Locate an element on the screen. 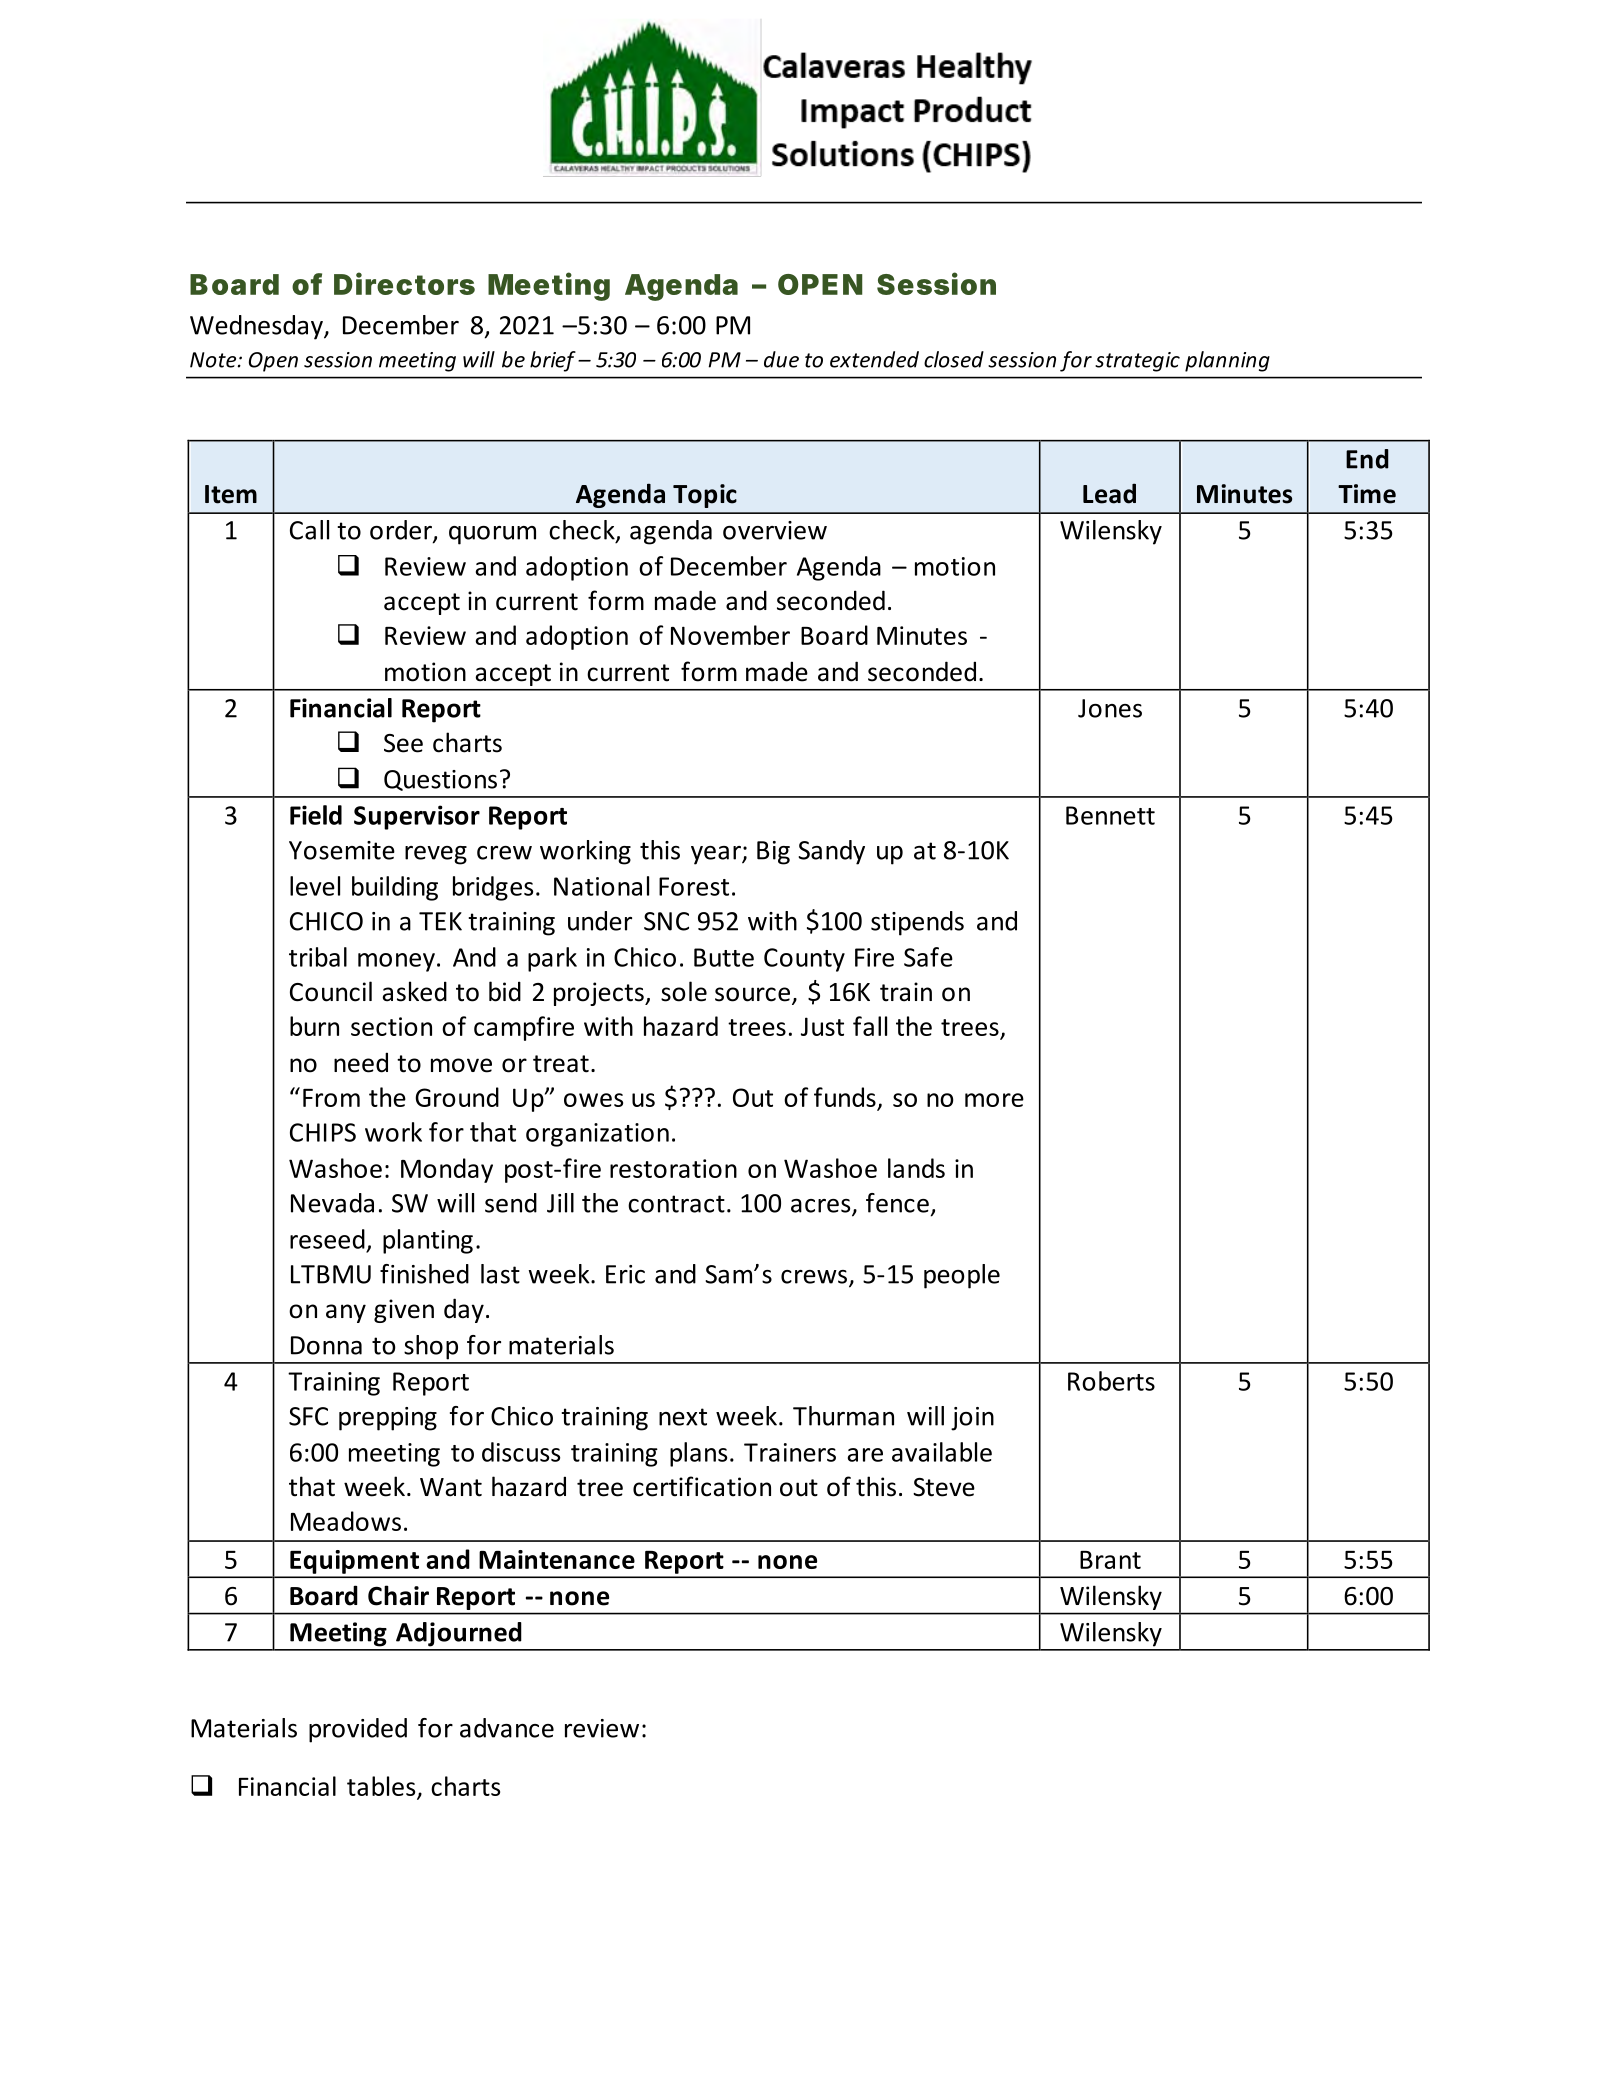  due is located at coordinates (781, 359).
